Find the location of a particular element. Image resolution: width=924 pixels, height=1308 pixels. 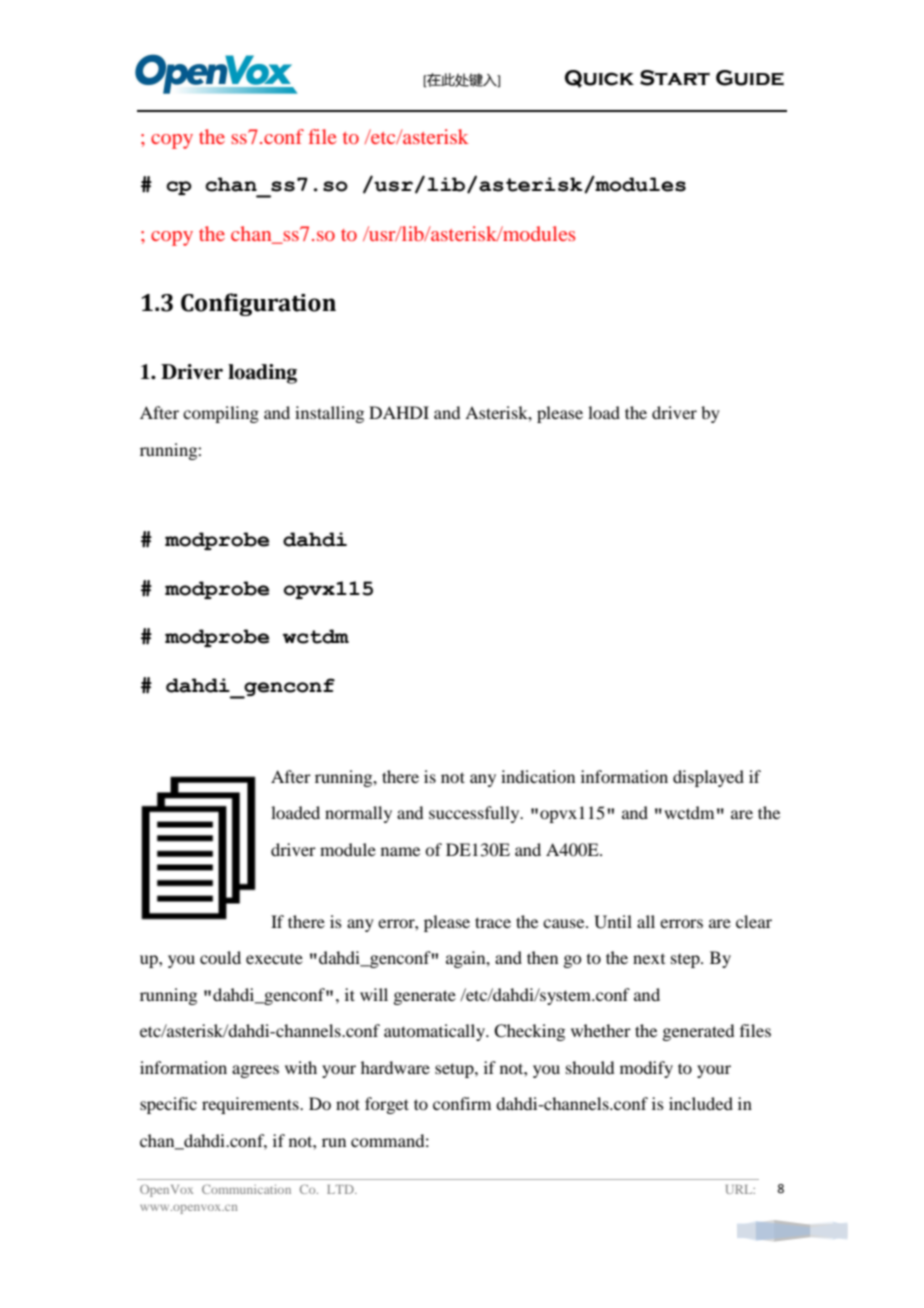

Communication is located at coordinates (246, 1189).
